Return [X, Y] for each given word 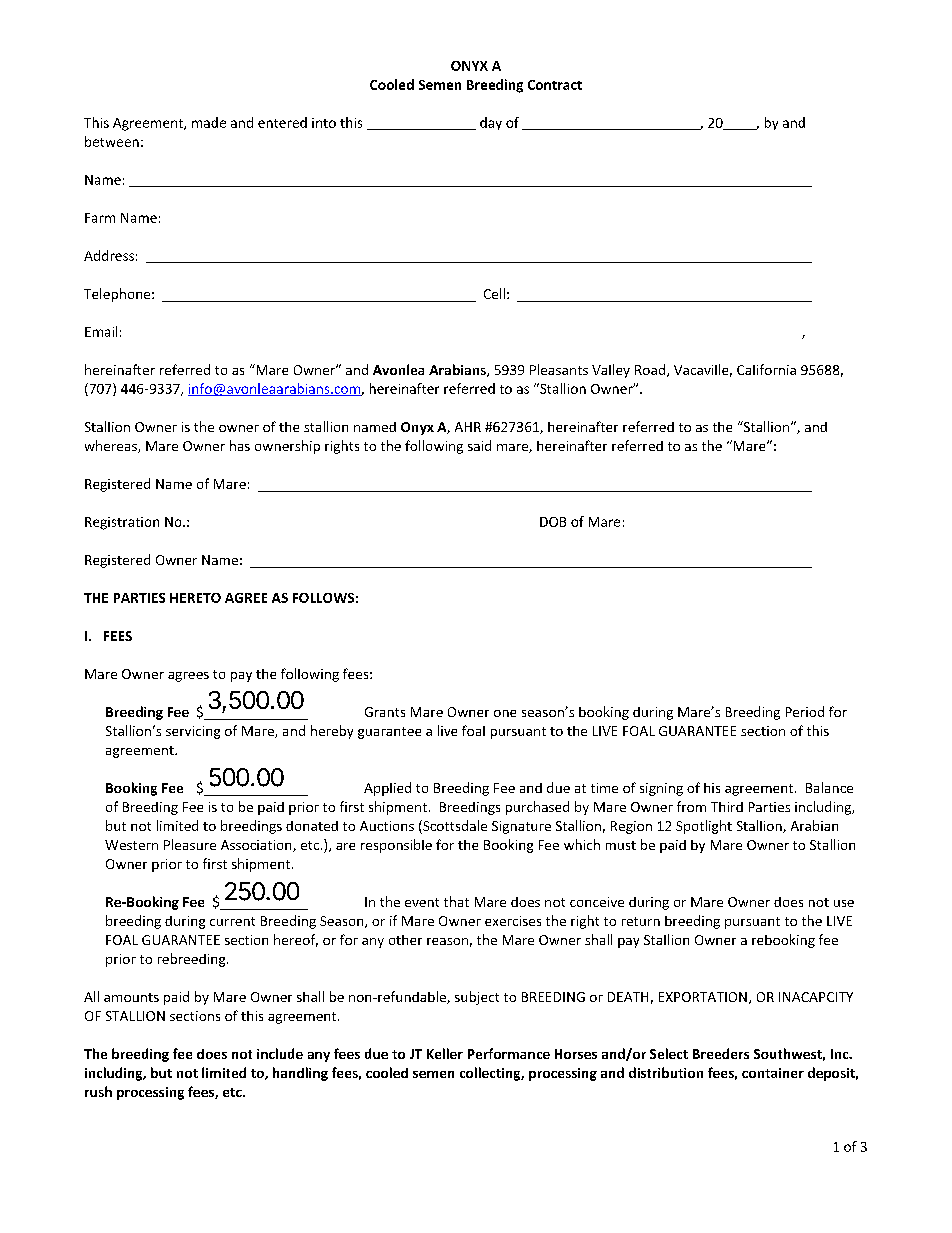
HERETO [195, 598]
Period [805, 711]
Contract [555, 85]
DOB [553, 522]
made [209, 122]
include [280, 1053]
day [491, 123]
